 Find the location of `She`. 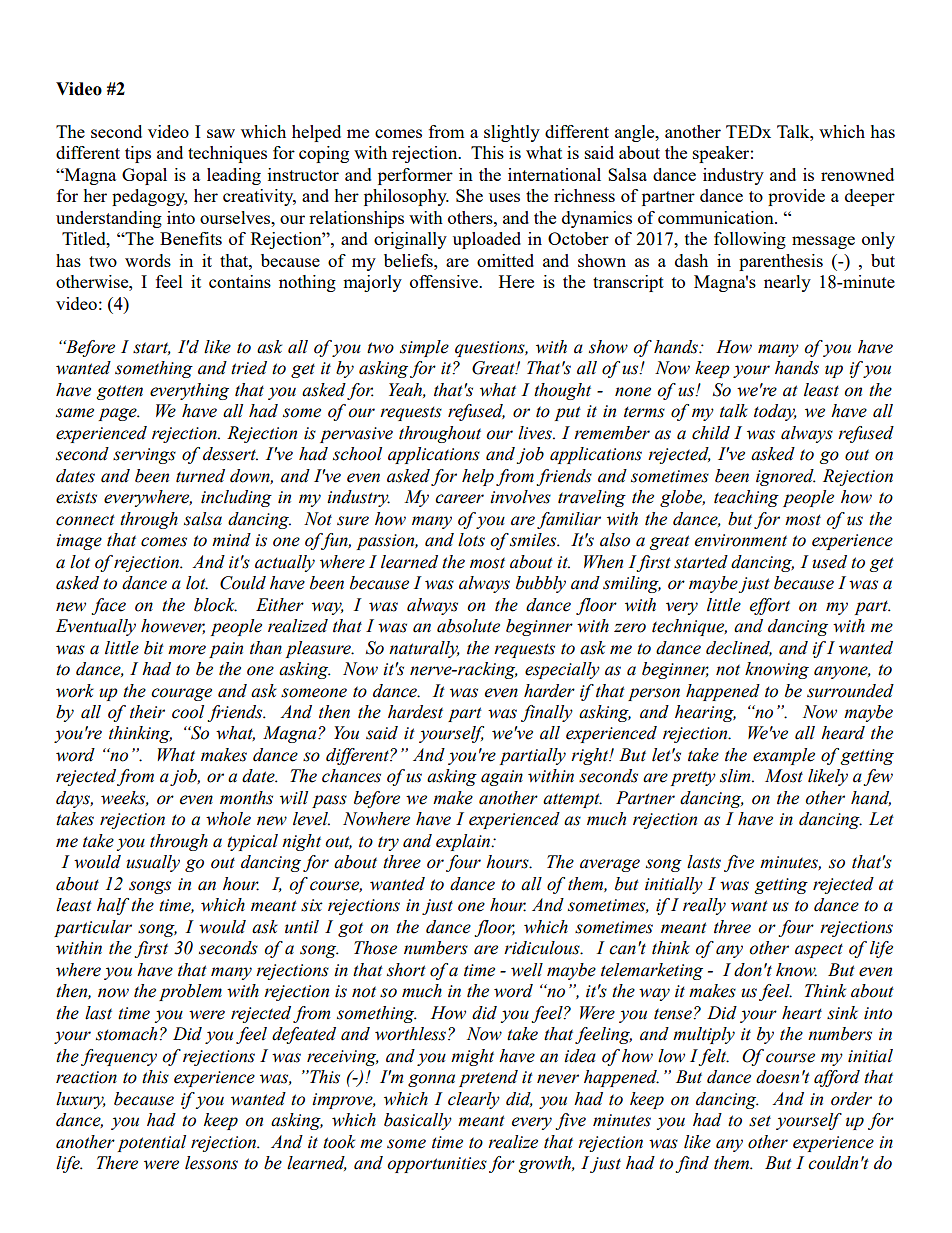

She is located at coordinates (469, 195).
